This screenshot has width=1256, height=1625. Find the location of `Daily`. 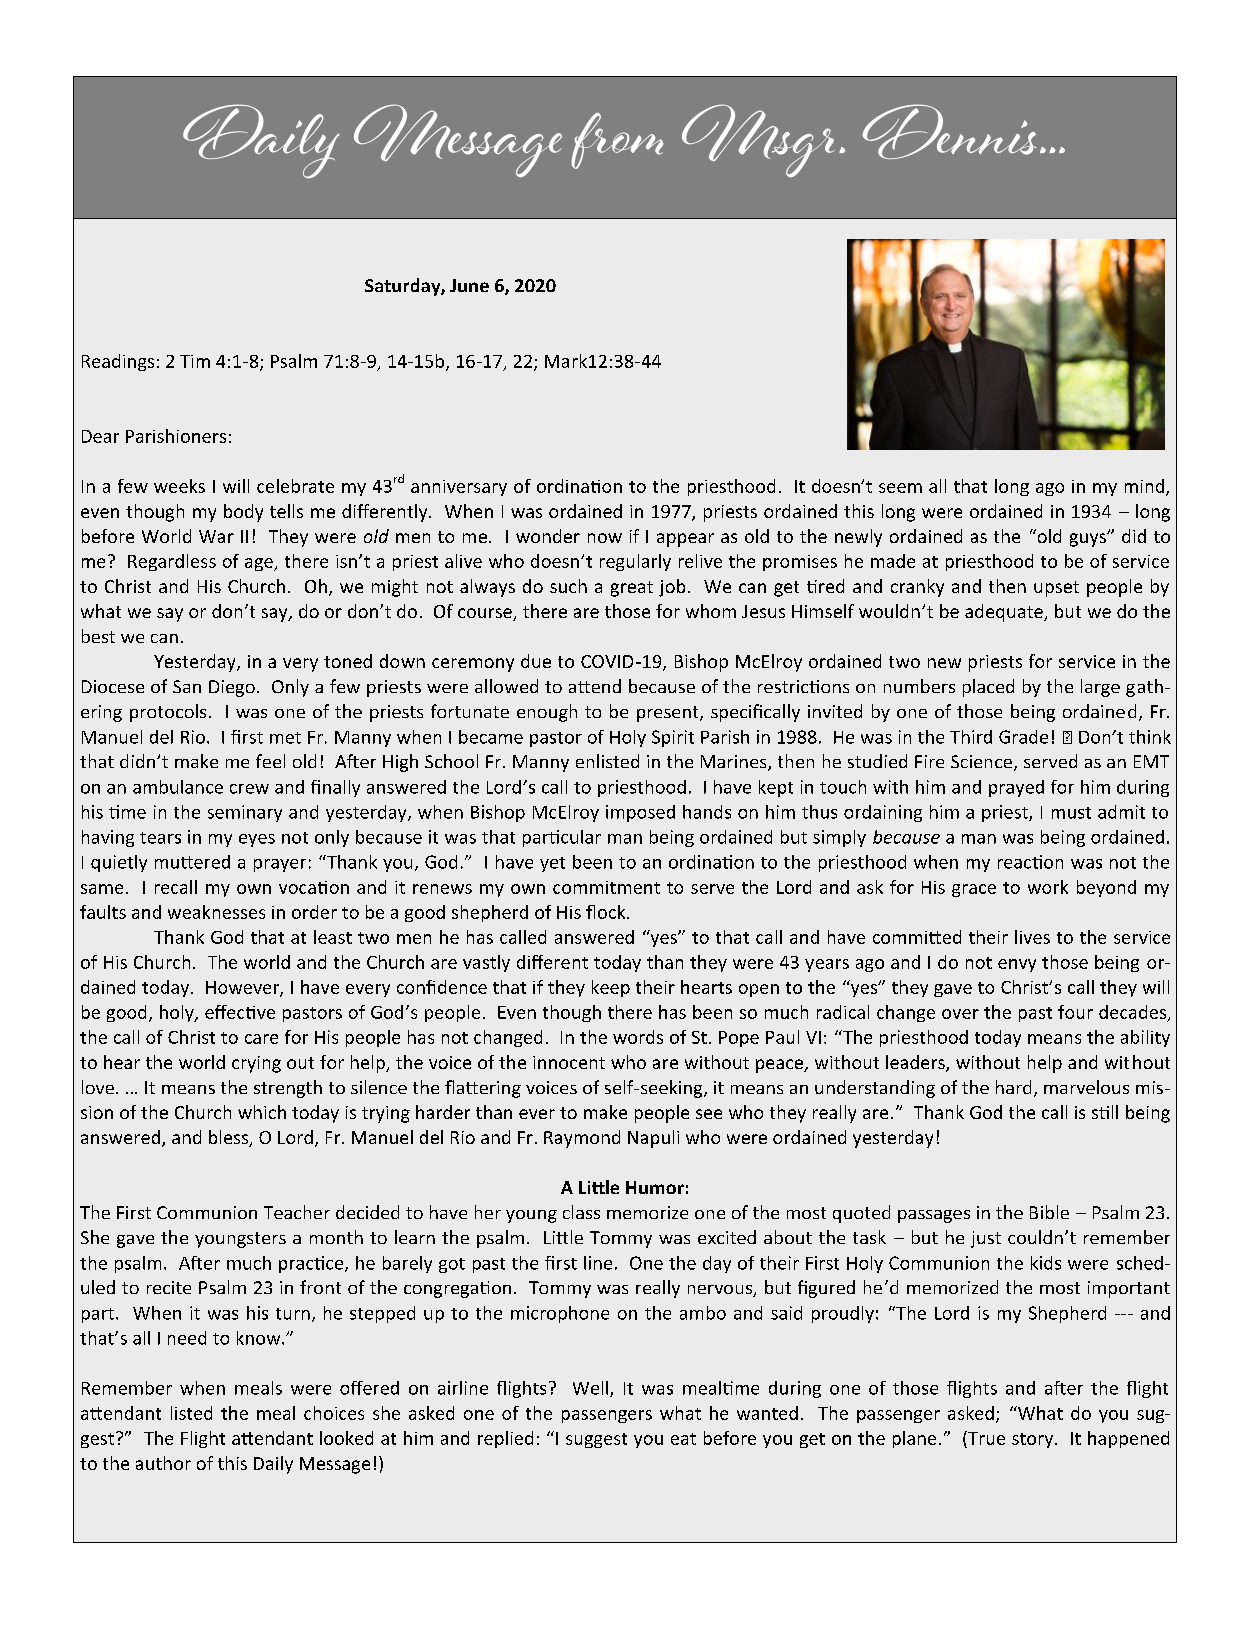

Daily is located at coordinates (273, 1465).
